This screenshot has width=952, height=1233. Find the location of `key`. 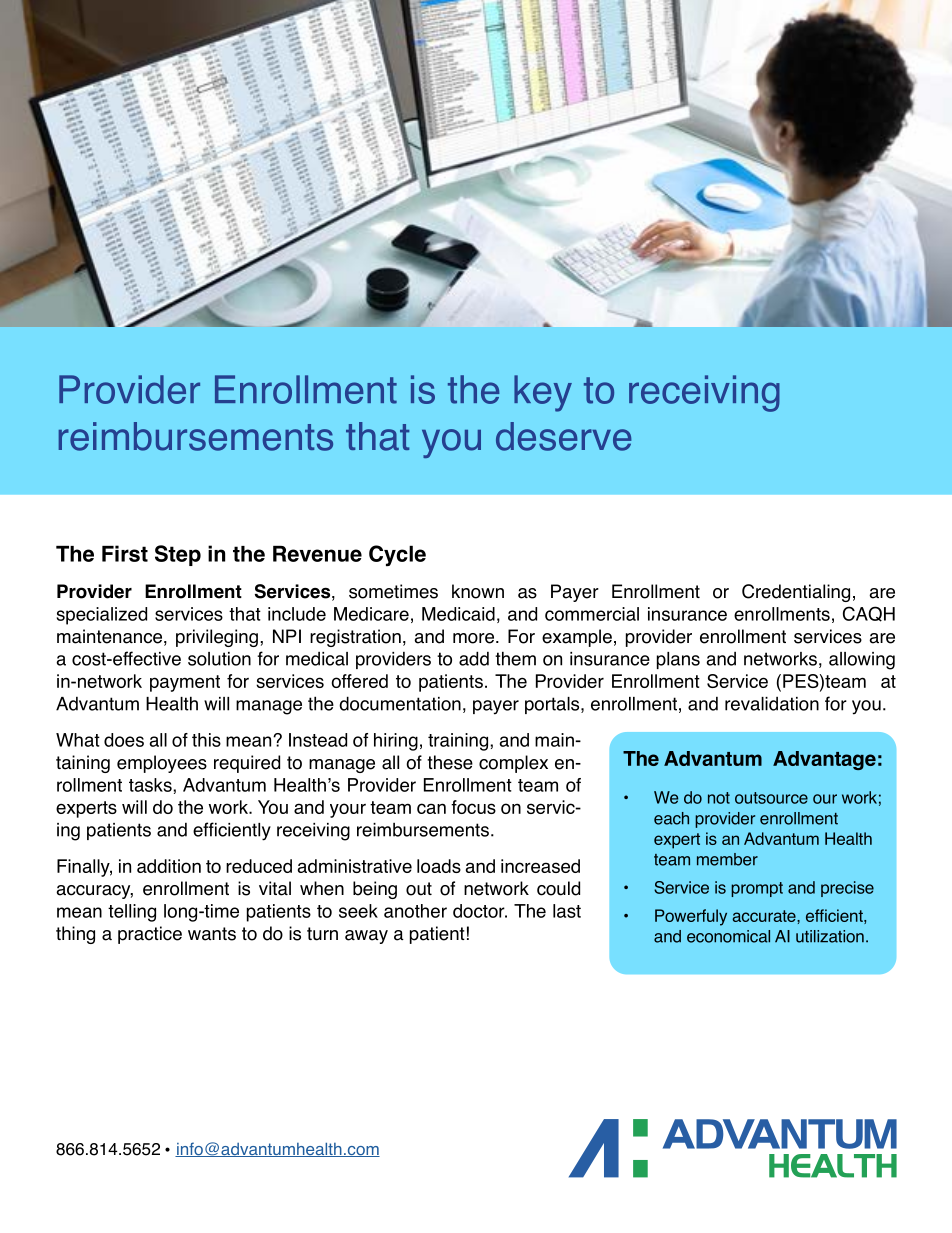

key is located at coordinates (543, 393).
